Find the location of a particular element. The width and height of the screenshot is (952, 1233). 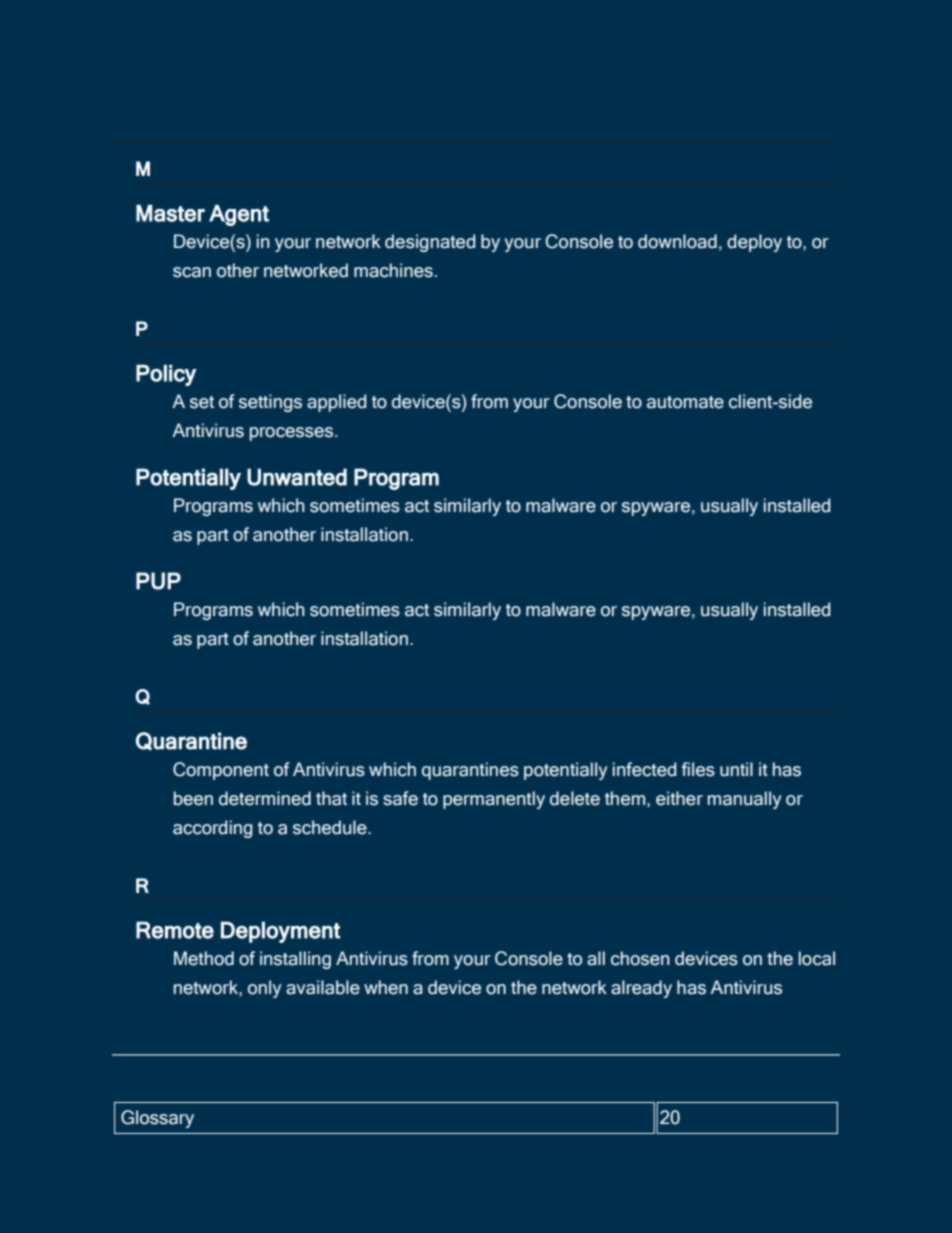

Glossary is located at coordinates (157, 1119).
